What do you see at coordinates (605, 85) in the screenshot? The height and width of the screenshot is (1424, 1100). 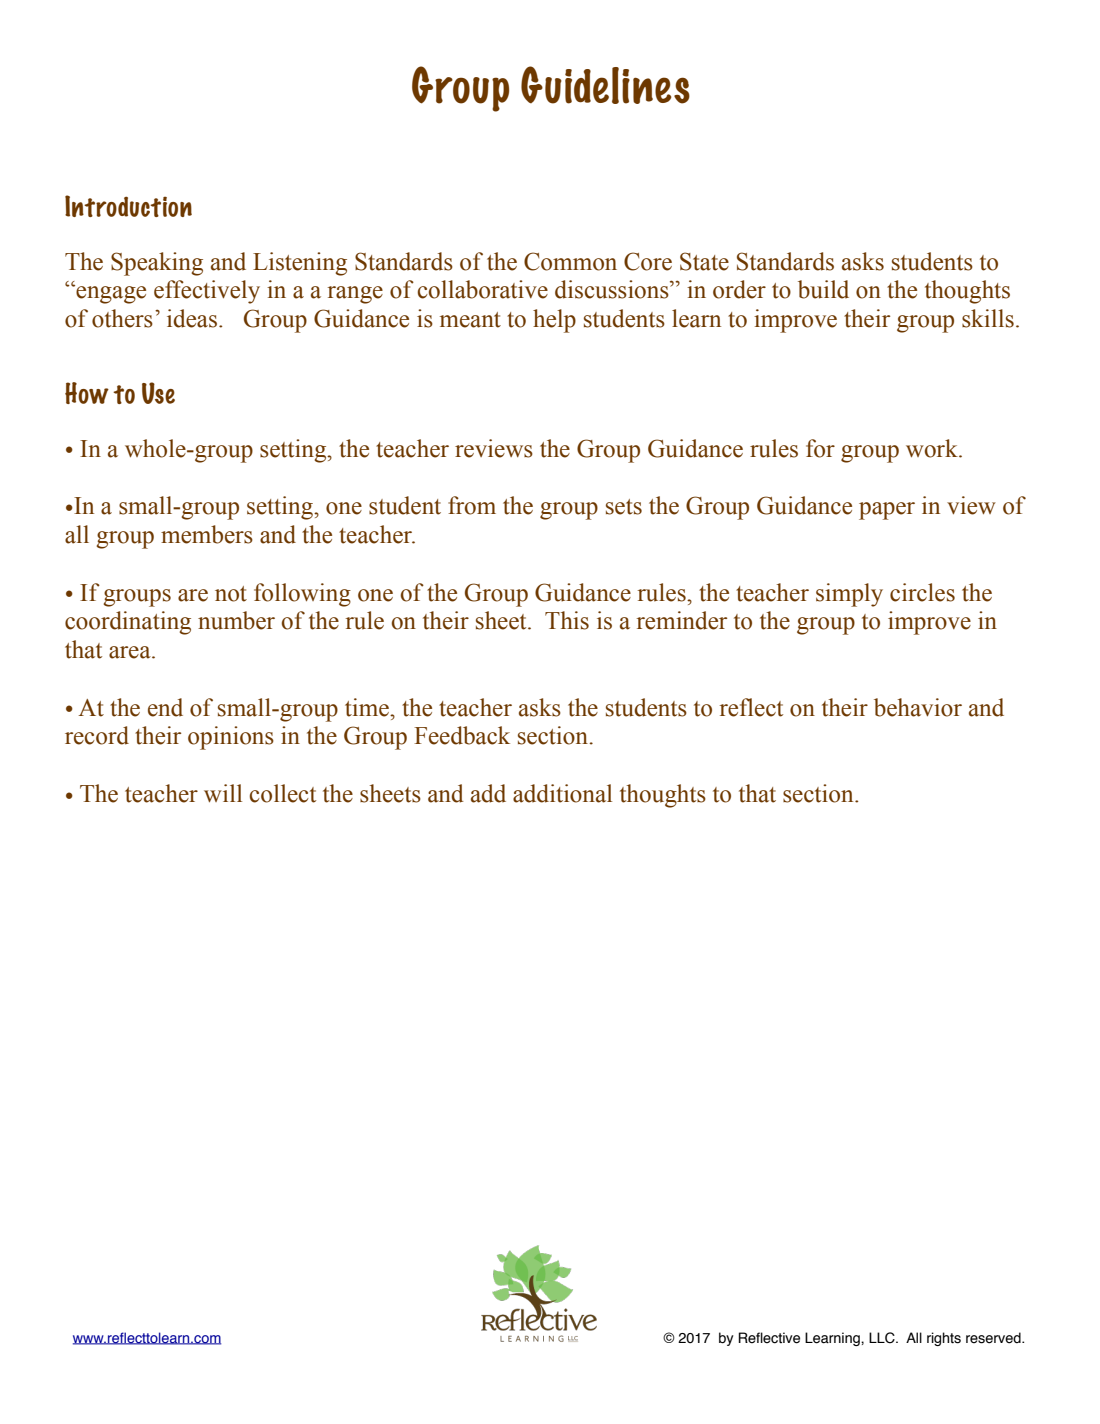 I see `Guidelines` at bounding box center [605, 85].
